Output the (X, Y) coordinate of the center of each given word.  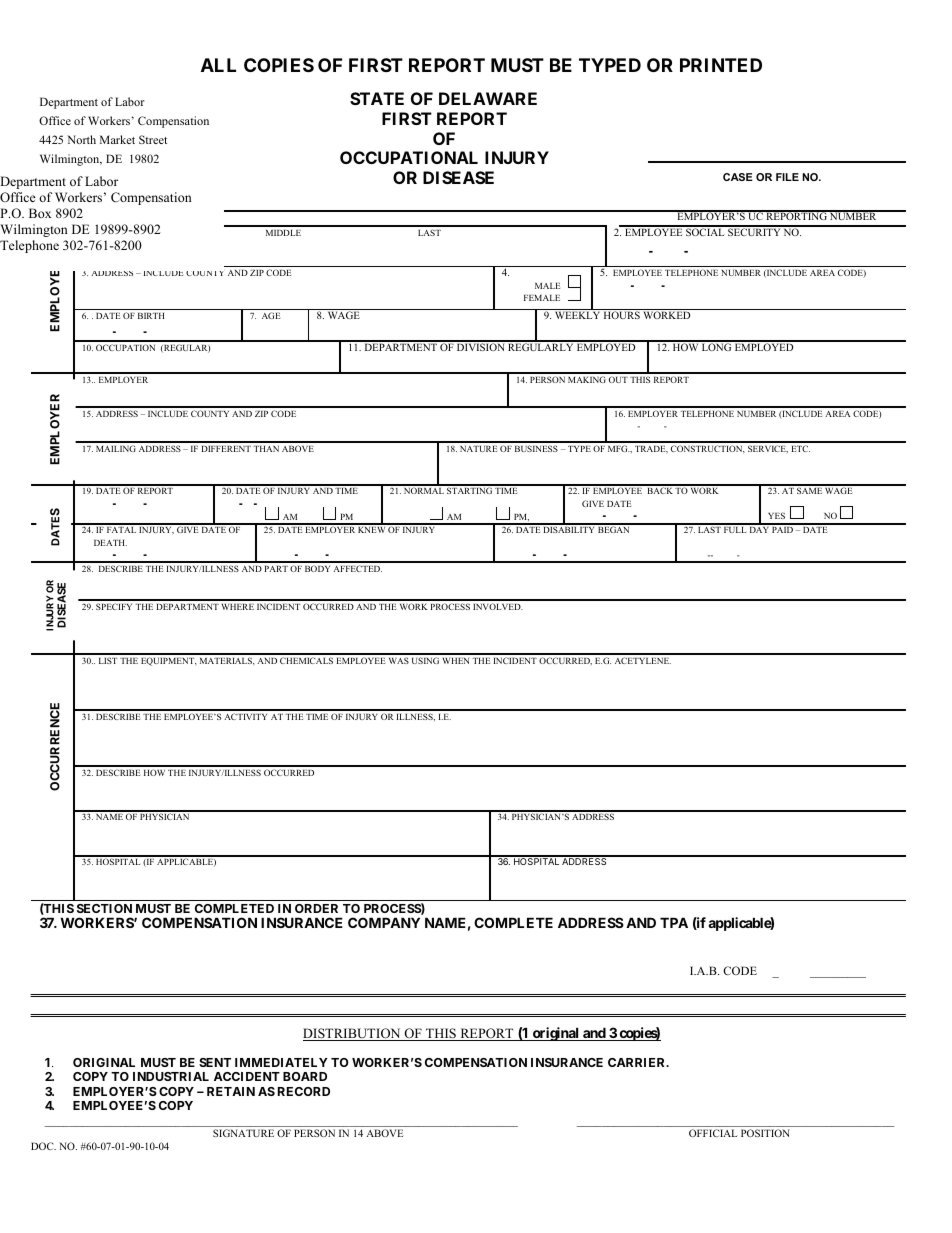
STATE (377, 98)
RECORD (304, 1091)
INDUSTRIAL (171, 1076)
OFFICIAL (713, 1133)
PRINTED (721, 65)
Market (117, 139)
